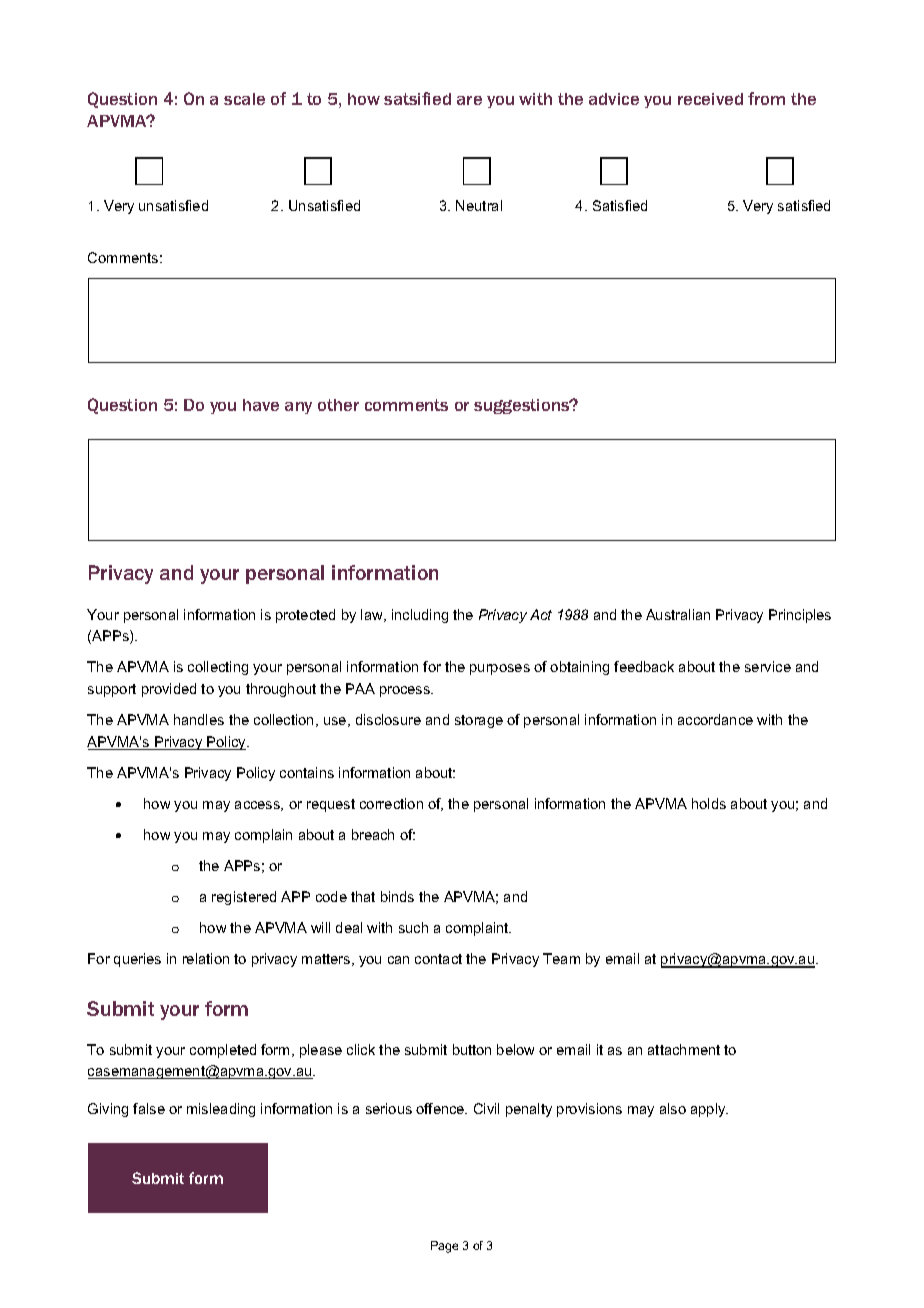  What do you see at coordinates (684, 1049) in the screenshot?
I see `attachment` at bounding box center [684, 1049].
